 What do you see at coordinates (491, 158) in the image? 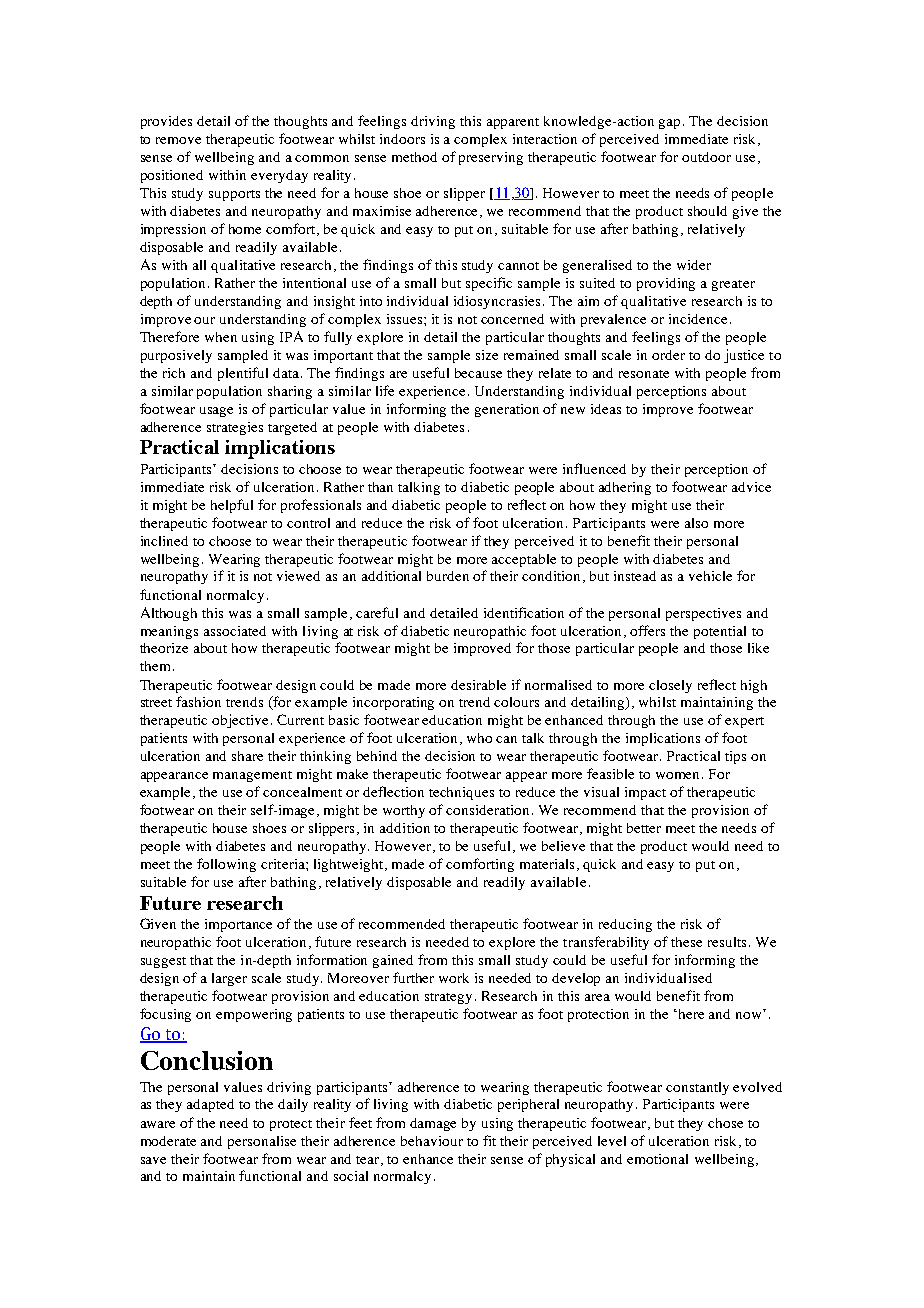
I see `preserving` at bounding box center [491, 158].
